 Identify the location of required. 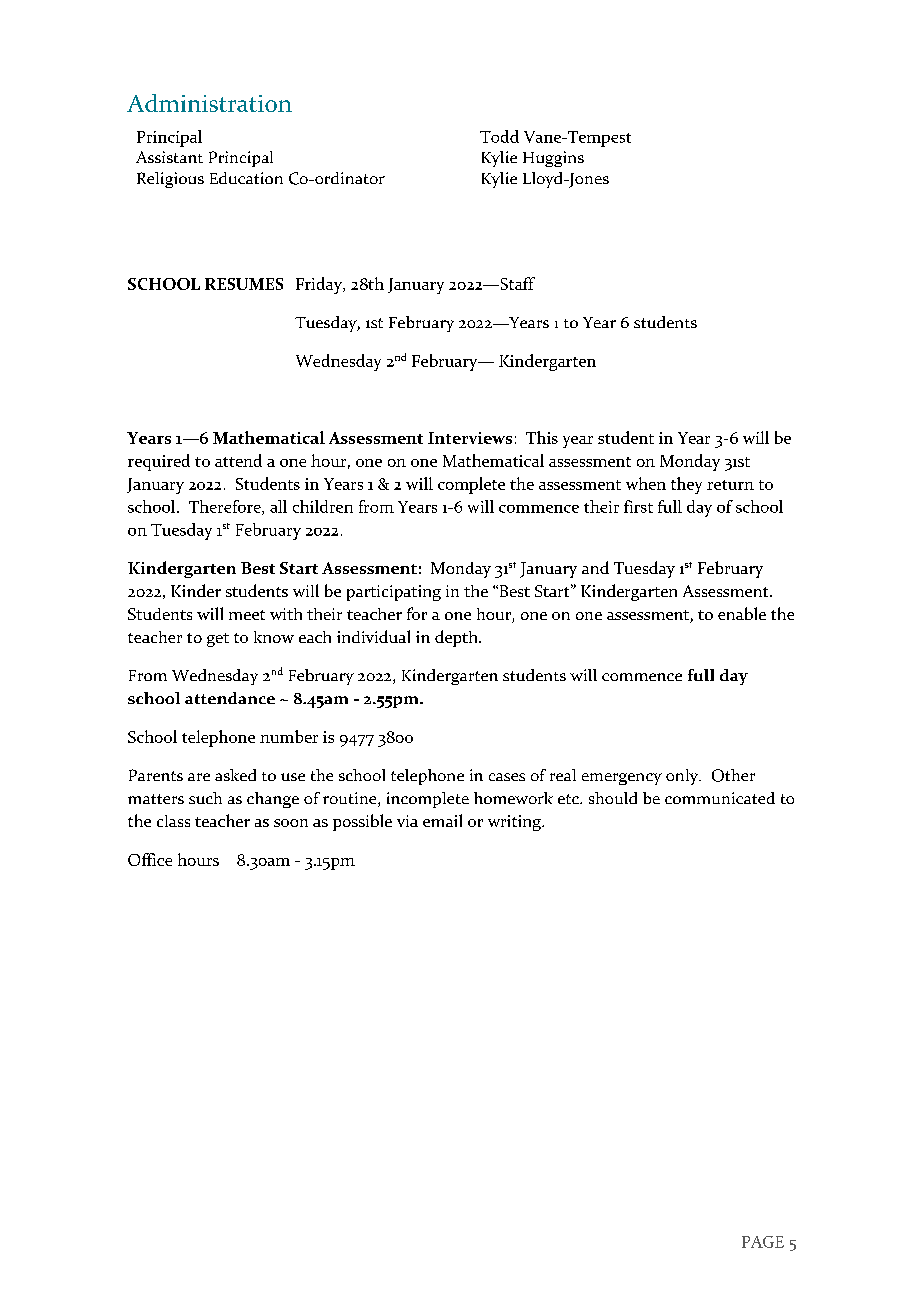
(159, 462).
